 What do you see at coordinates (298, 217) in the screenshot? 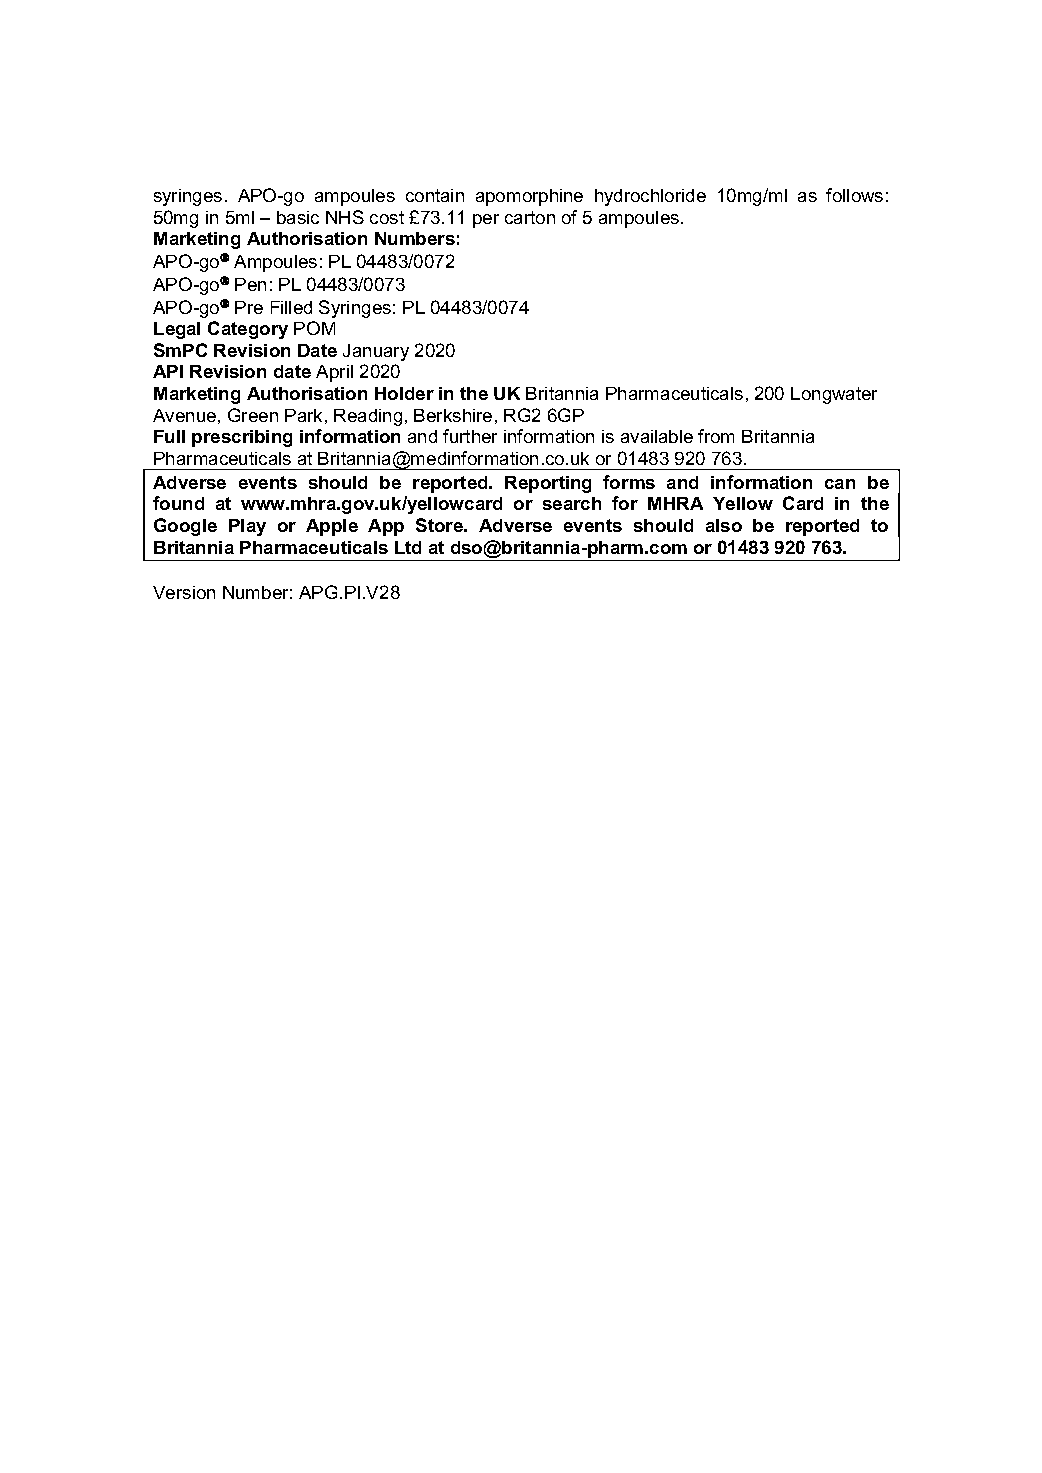
I see `basic` at bounding box center [298, 217].
